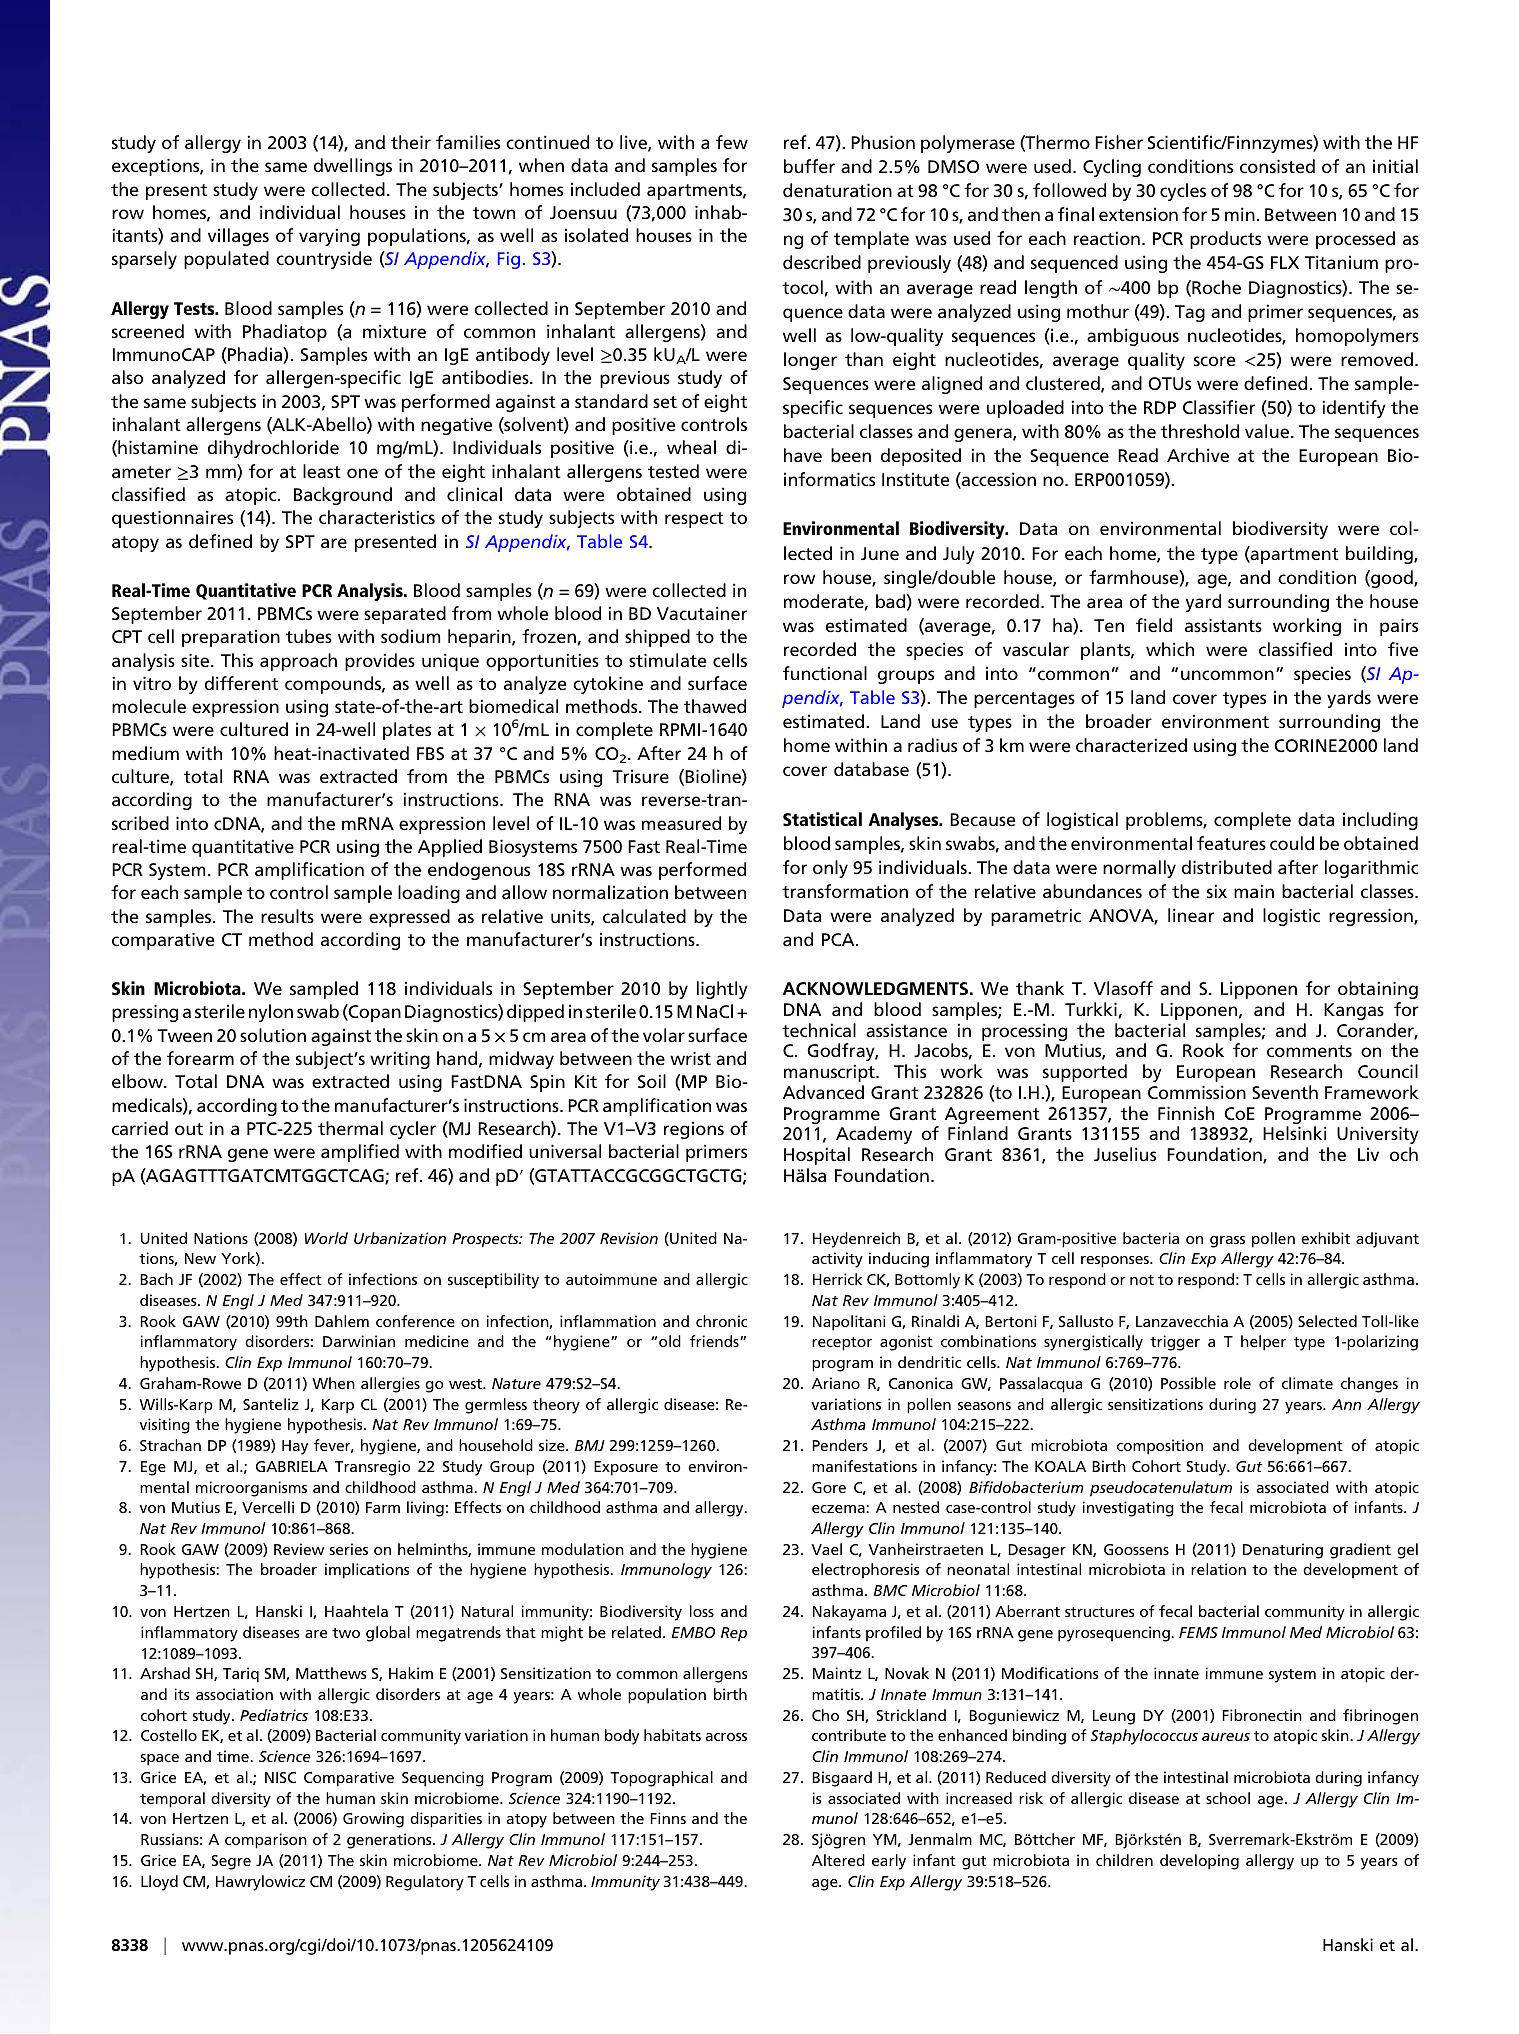 This page has height=2034, width=1519. What do you see at coordinates (1277, 166) in the page?
I see `consisted` at bounding box center [1277, 166].
